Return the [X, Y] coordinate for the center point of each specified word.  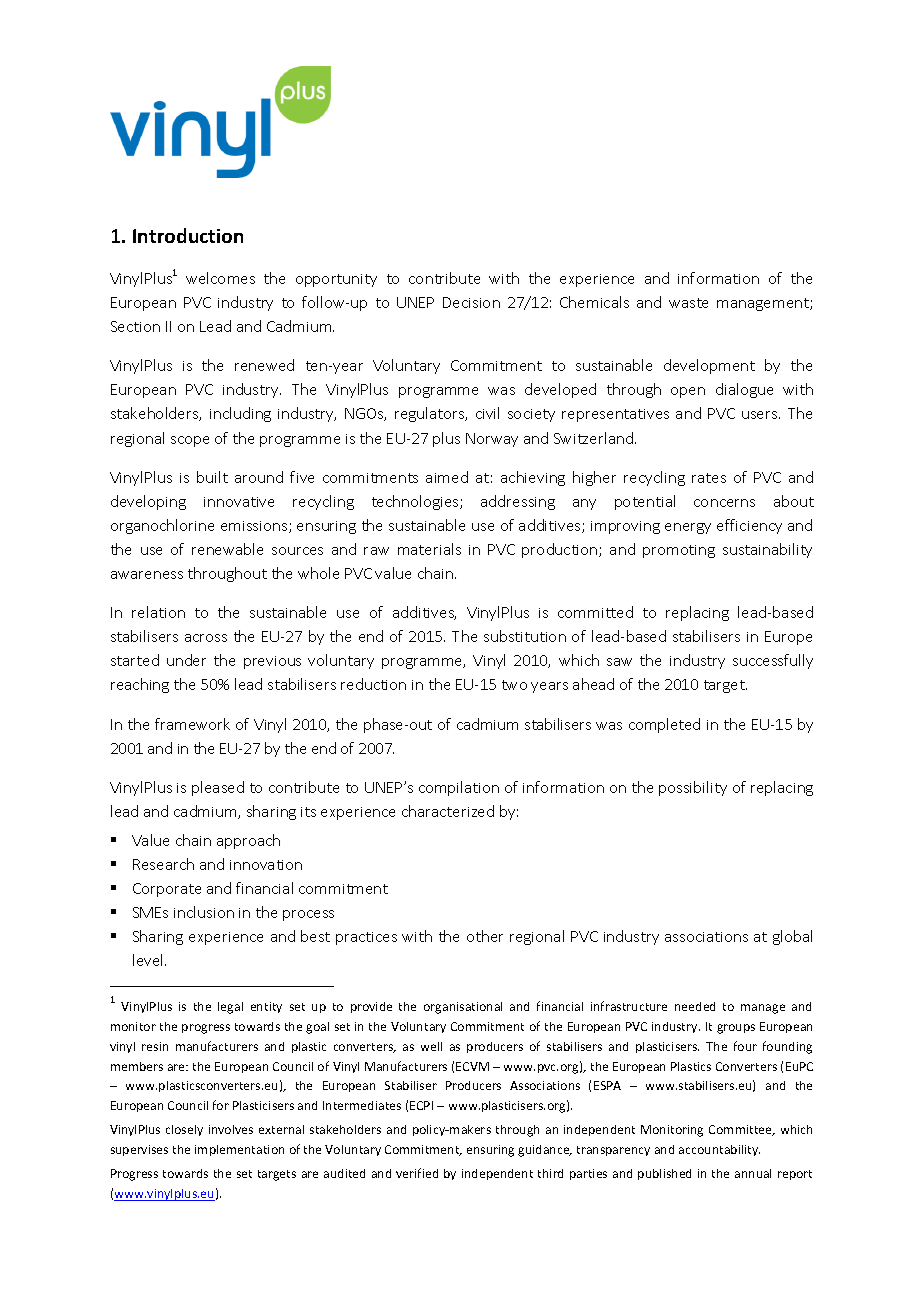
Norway [492, 440]
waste [688, 303]
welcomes [220, 278]
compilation [459, 788]
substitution [525, 636]
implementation [239, 1150]
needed [695, 1006]
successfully [773, 661]
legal [230, 1008]
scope [190, 441]
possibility [693, 788]
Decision [471, 302]
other [485, 936]
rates [709, 478]
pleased [218, 788]
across [206, 638]
